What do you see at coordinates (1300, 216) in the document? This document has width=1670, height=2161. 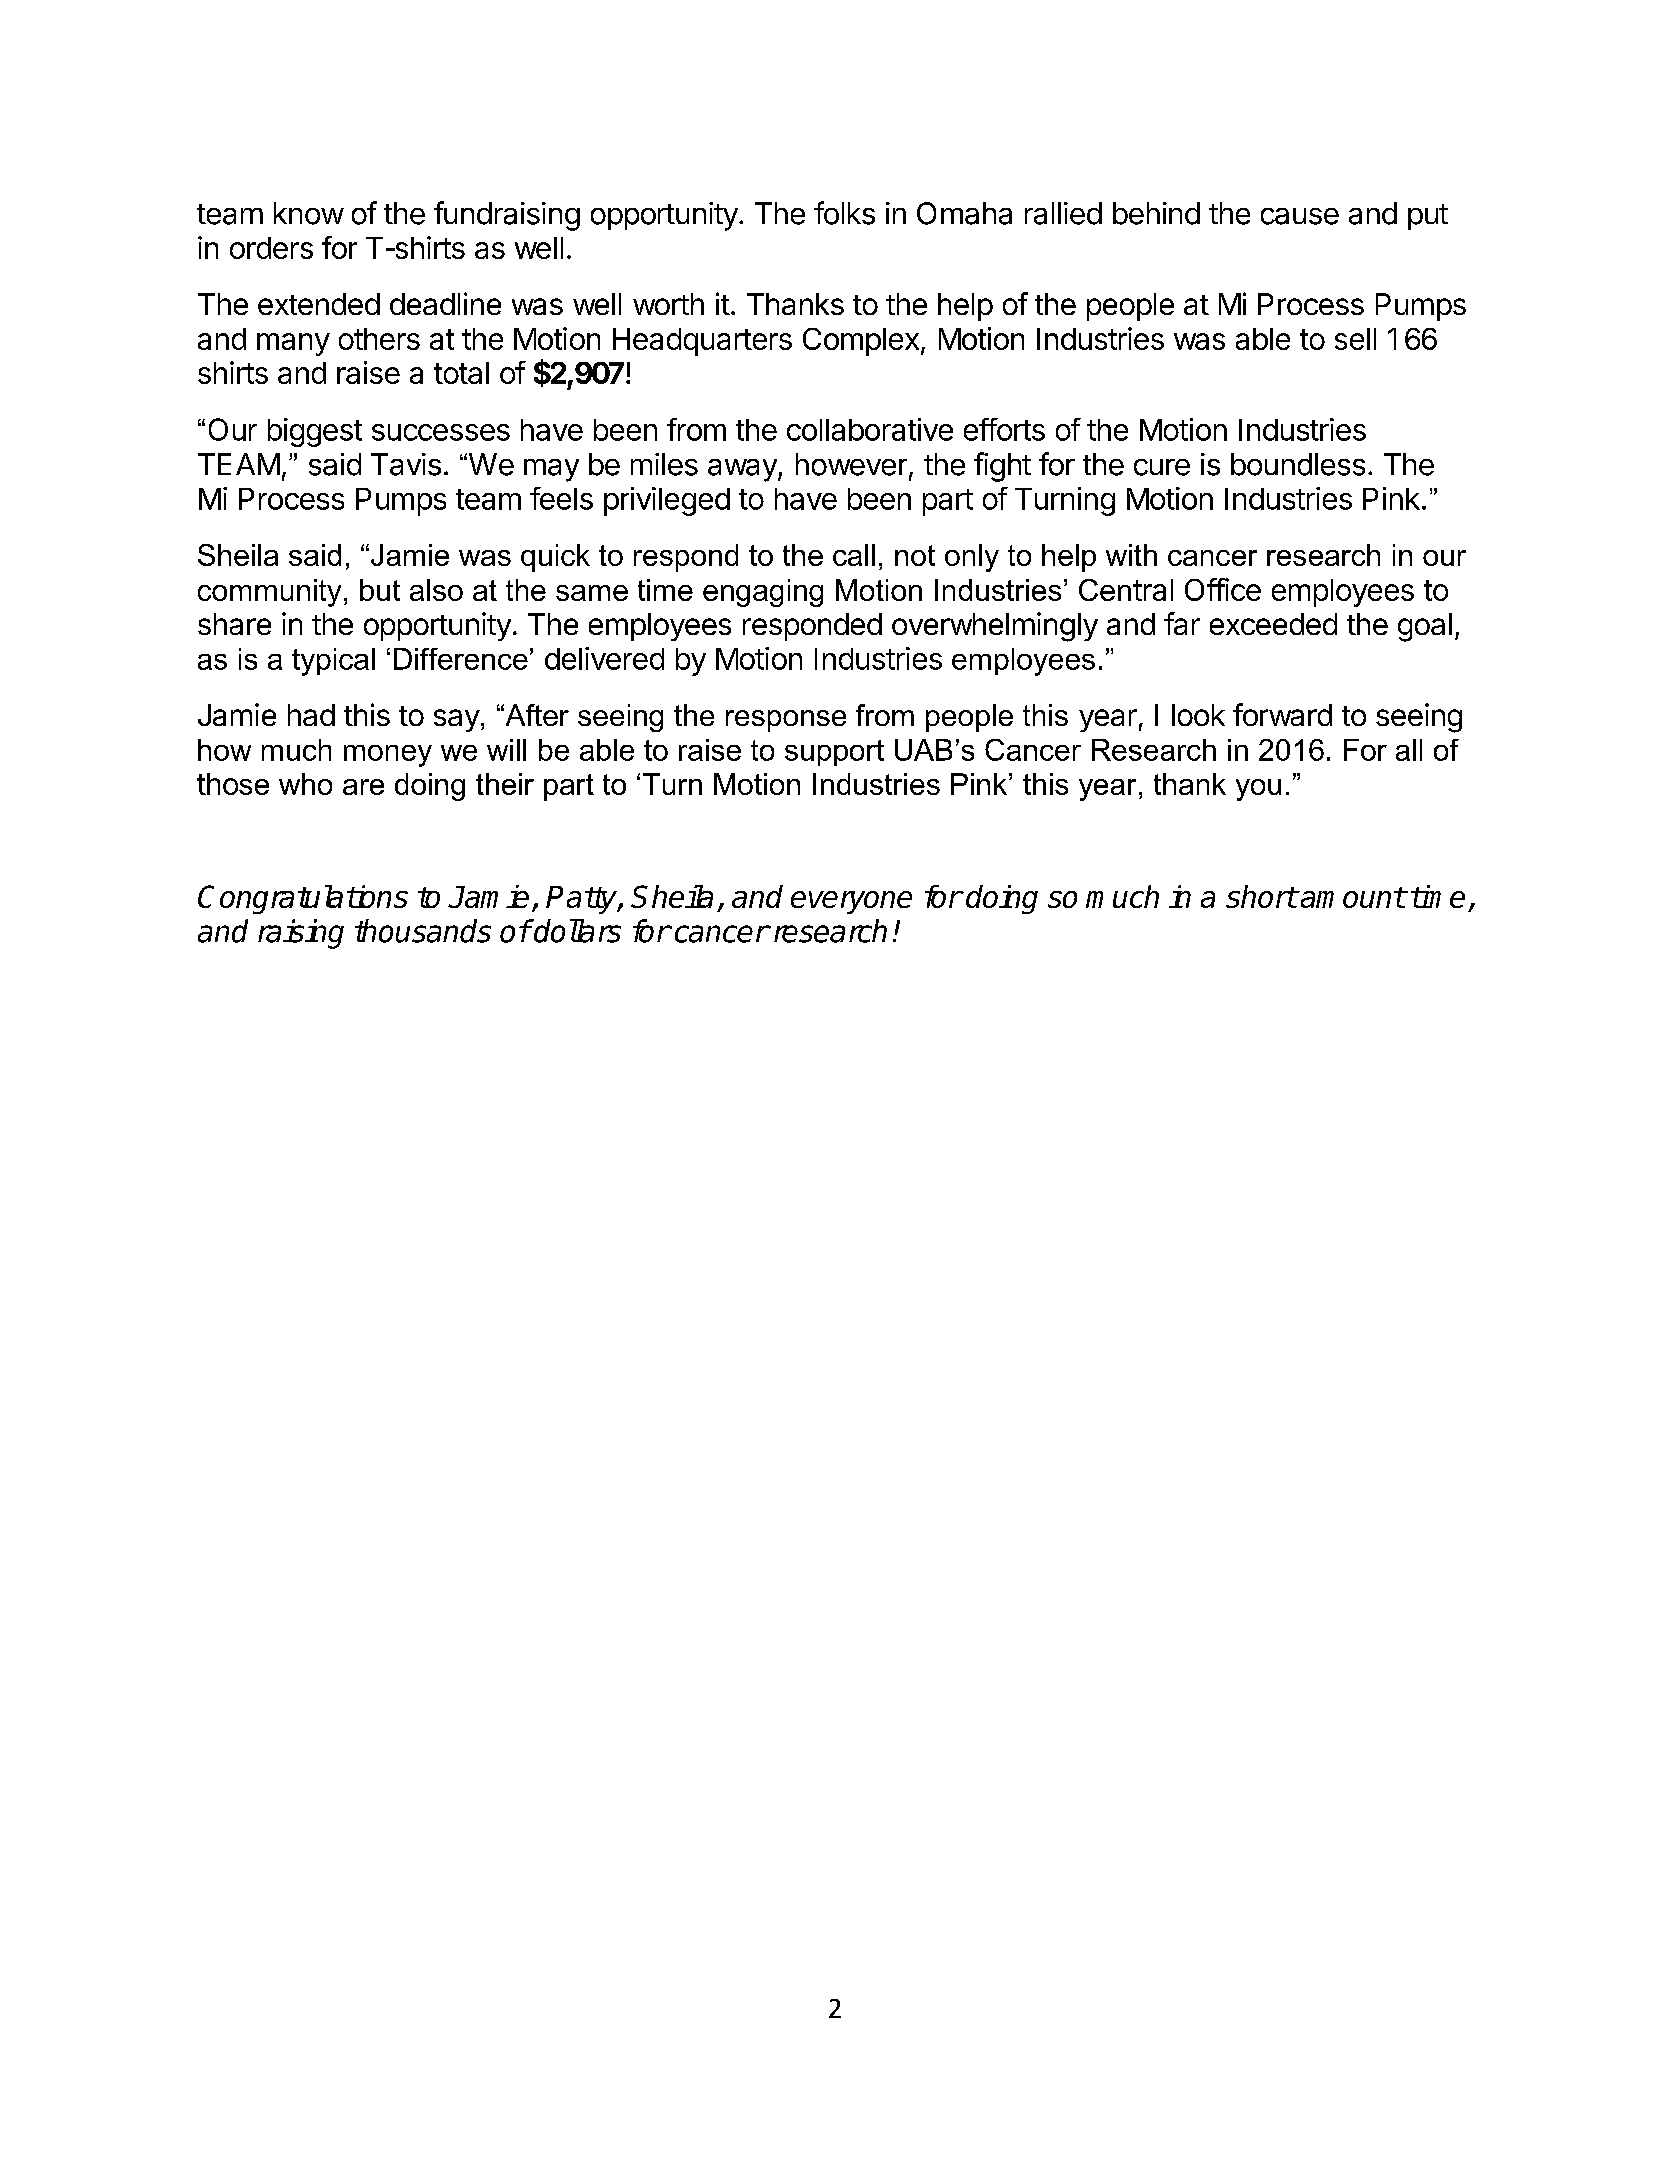 I see `cause` at bounding box center [1300, 216].
